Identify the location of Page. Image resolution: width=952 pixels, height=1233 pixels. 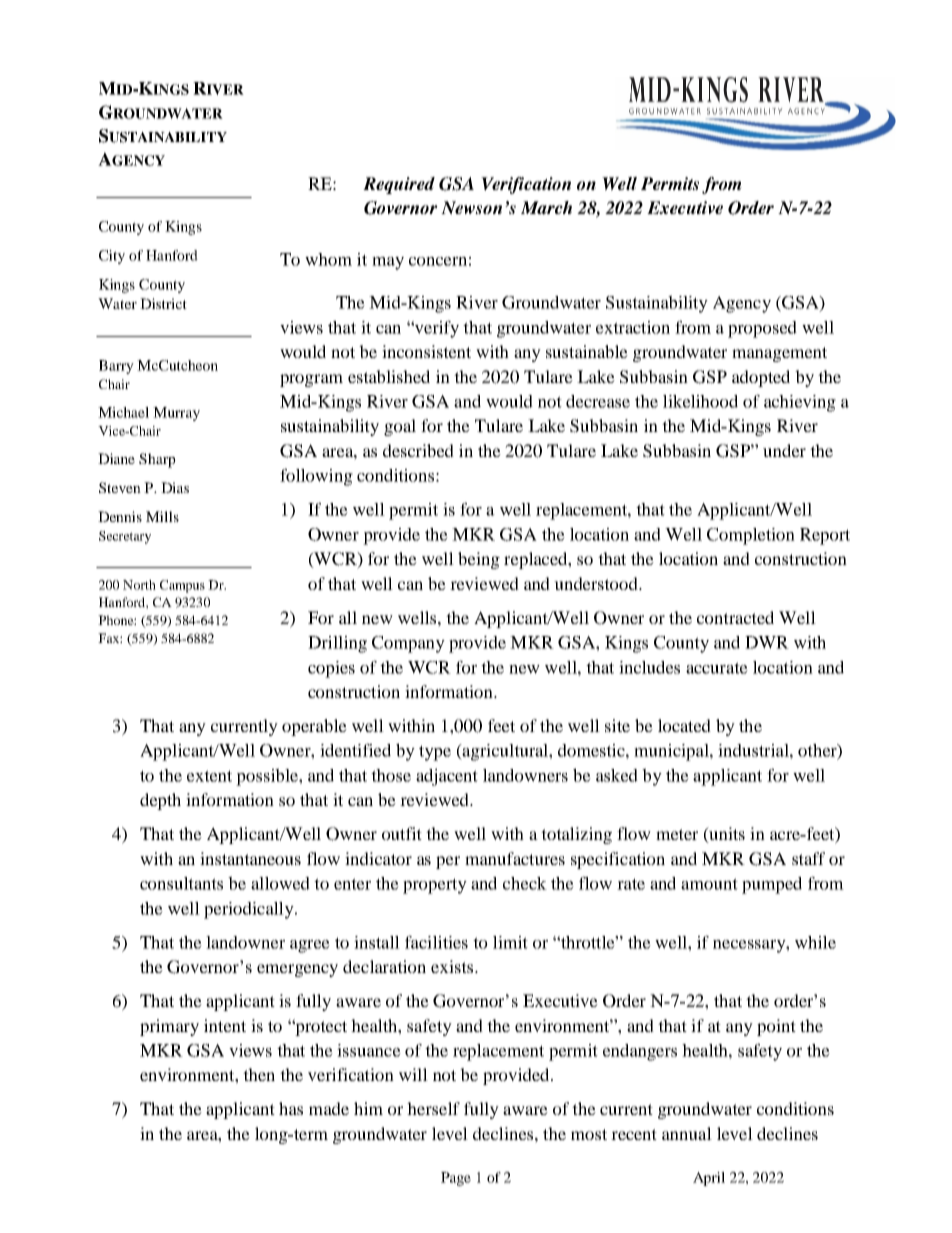
(456, 1179).
